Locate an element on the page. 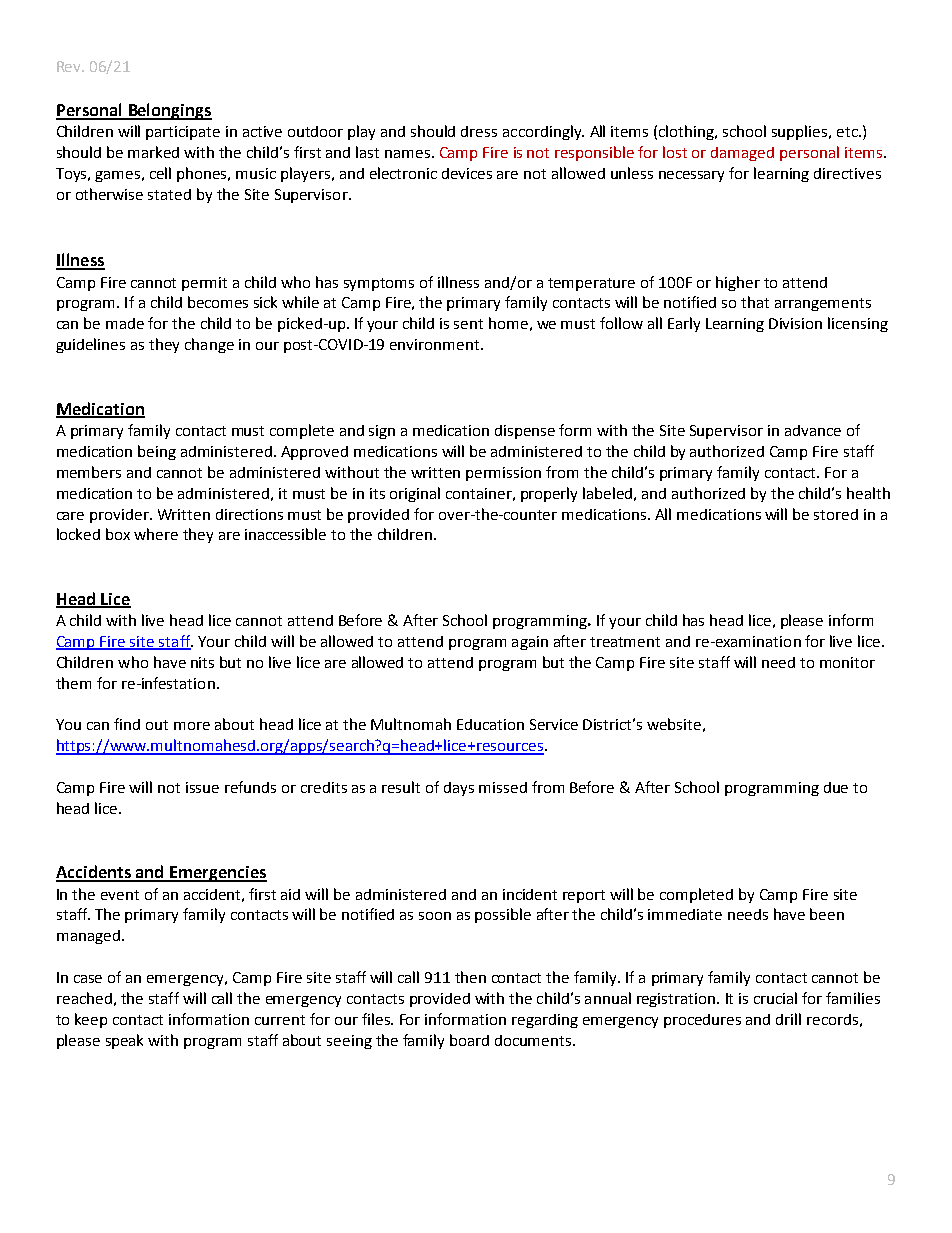 This document has width=952, height=1233. being is located at coordinates (157, 452).
